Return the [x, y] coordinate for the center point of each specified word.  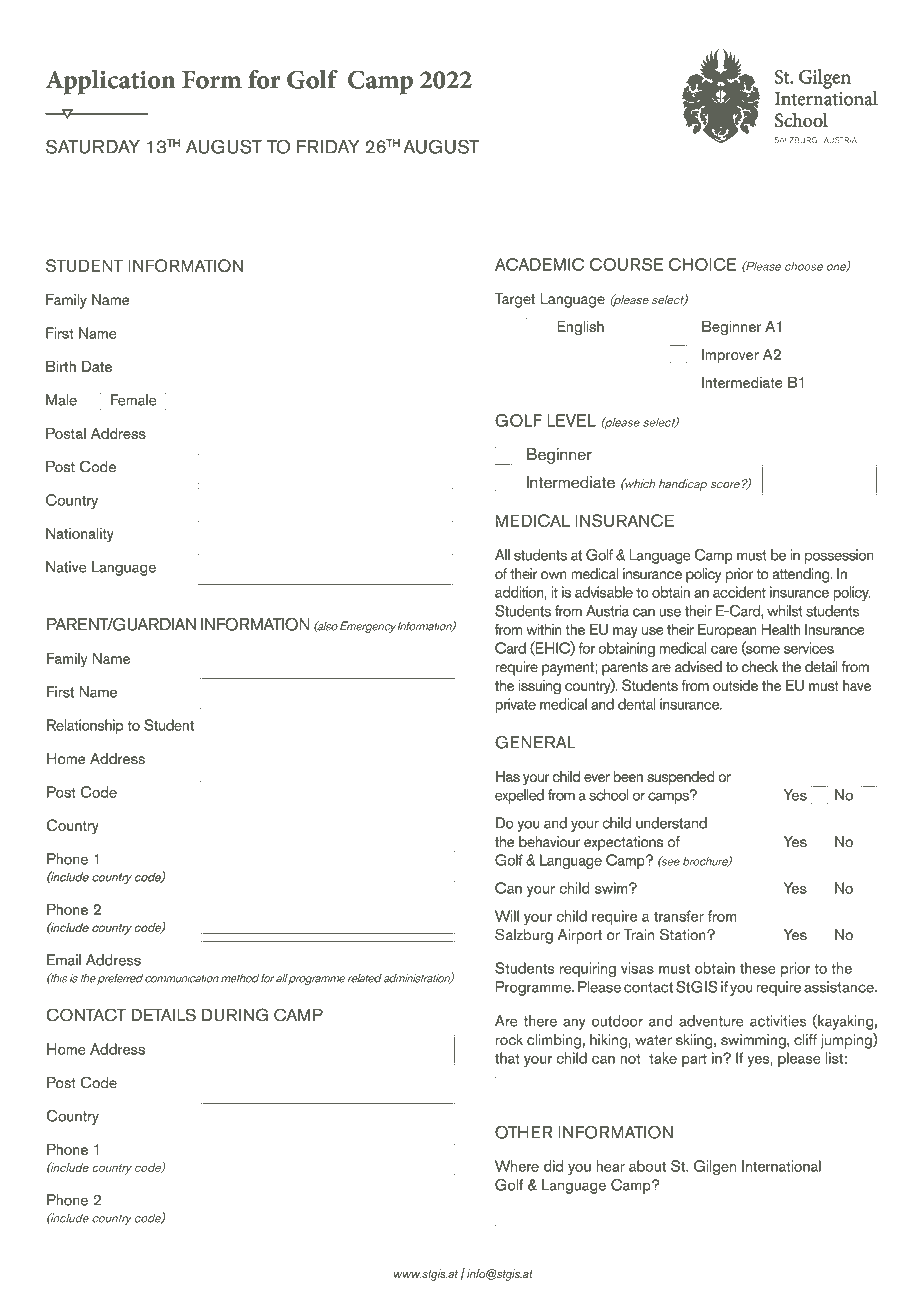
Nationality [80, 535]
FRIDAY [328, 147]
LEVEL [571, 420]
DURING [235, 1015]
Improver [730, 356]
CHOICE [702, 264]
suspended [681, 778]
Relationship [85, 726]
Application [110, 82]
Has [508, 776]
